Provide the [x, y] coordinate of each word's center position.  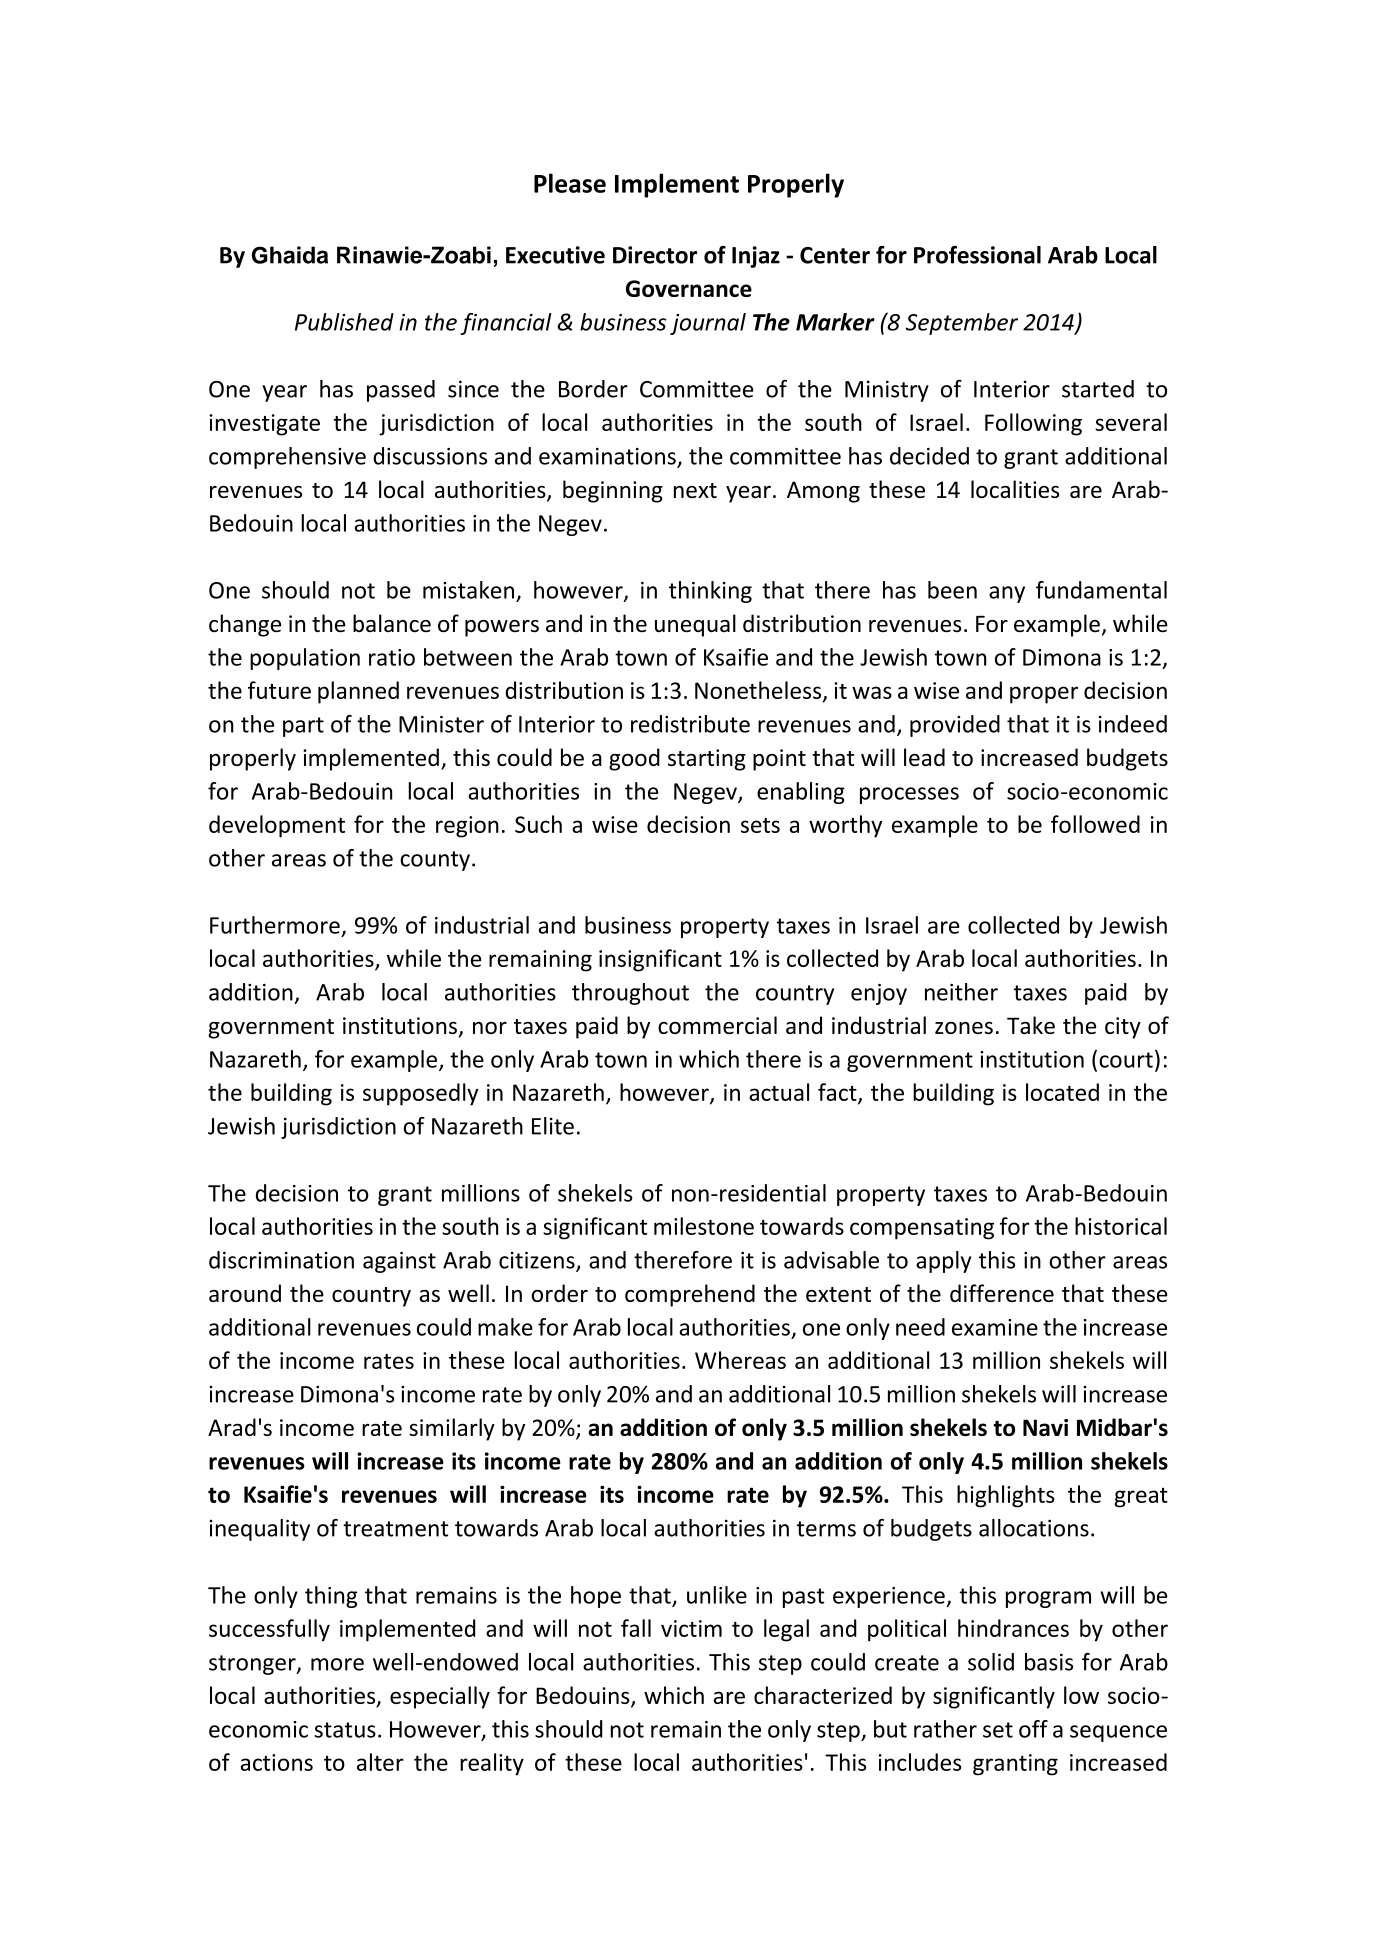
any [1007, 594]
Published [344, 322]
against [399, 1262]
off [1033, 1729]
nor [490, 1028]
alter [380, 1762]
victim [691, 1628]
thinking [710, 592]
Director [655, 255]
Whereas [740, 1360]
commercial [717, 1025]
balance [392, 623]
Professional [977, 255]
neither [961, 992]
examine [995, 1327]
